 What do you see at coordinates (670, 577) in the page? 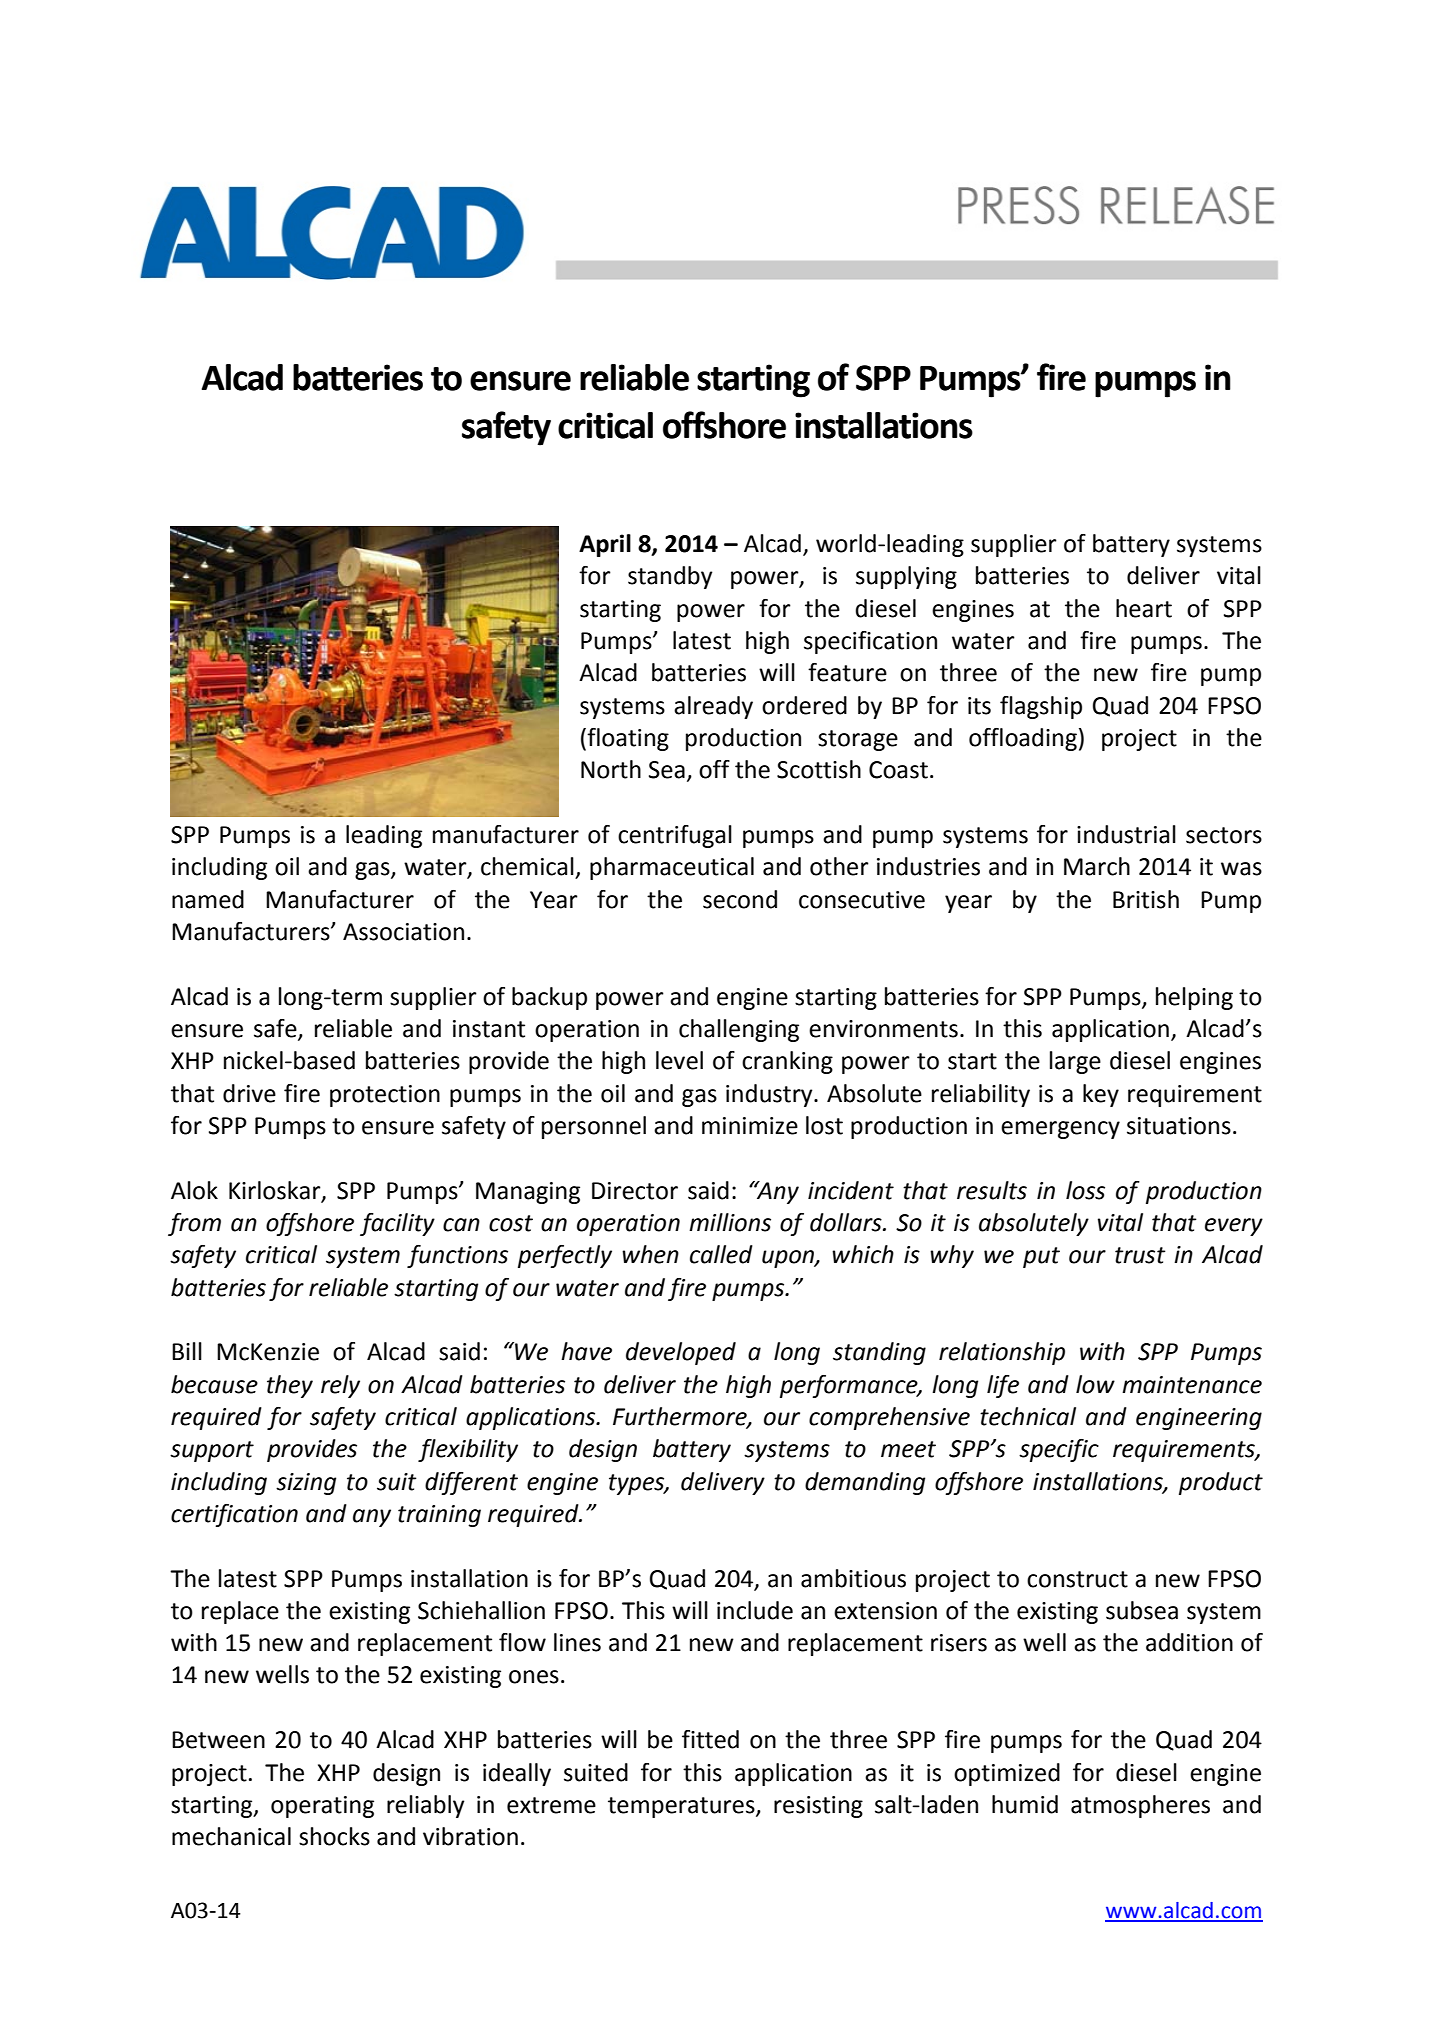
I see `standby` at bounding box center [670, 577].
